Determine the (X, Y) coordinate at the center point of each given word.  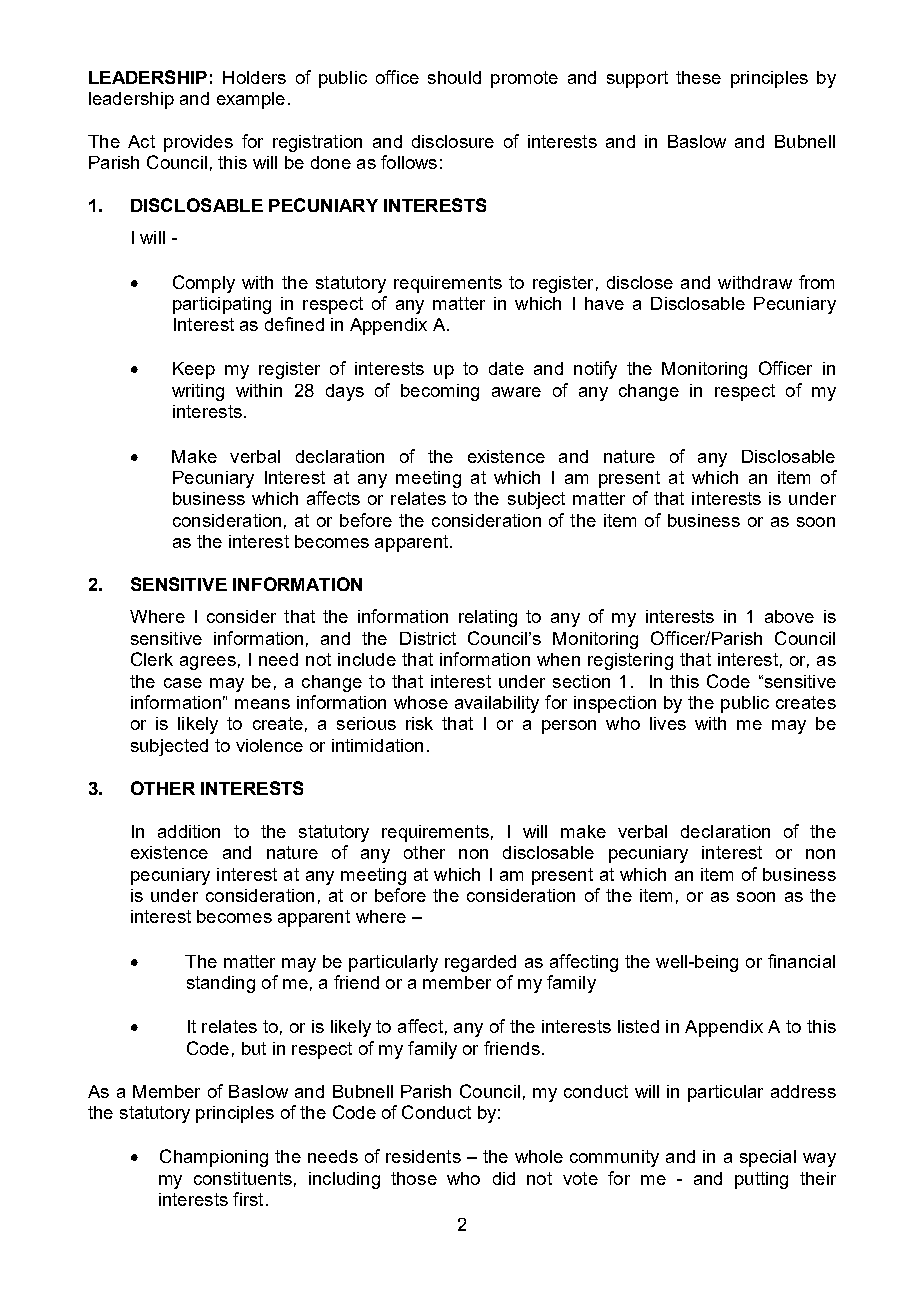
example (251, 100)
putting (761, 1180)
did (504, 1178)
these (698, 77)
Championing (214, 1158)
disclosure (453, 141)
